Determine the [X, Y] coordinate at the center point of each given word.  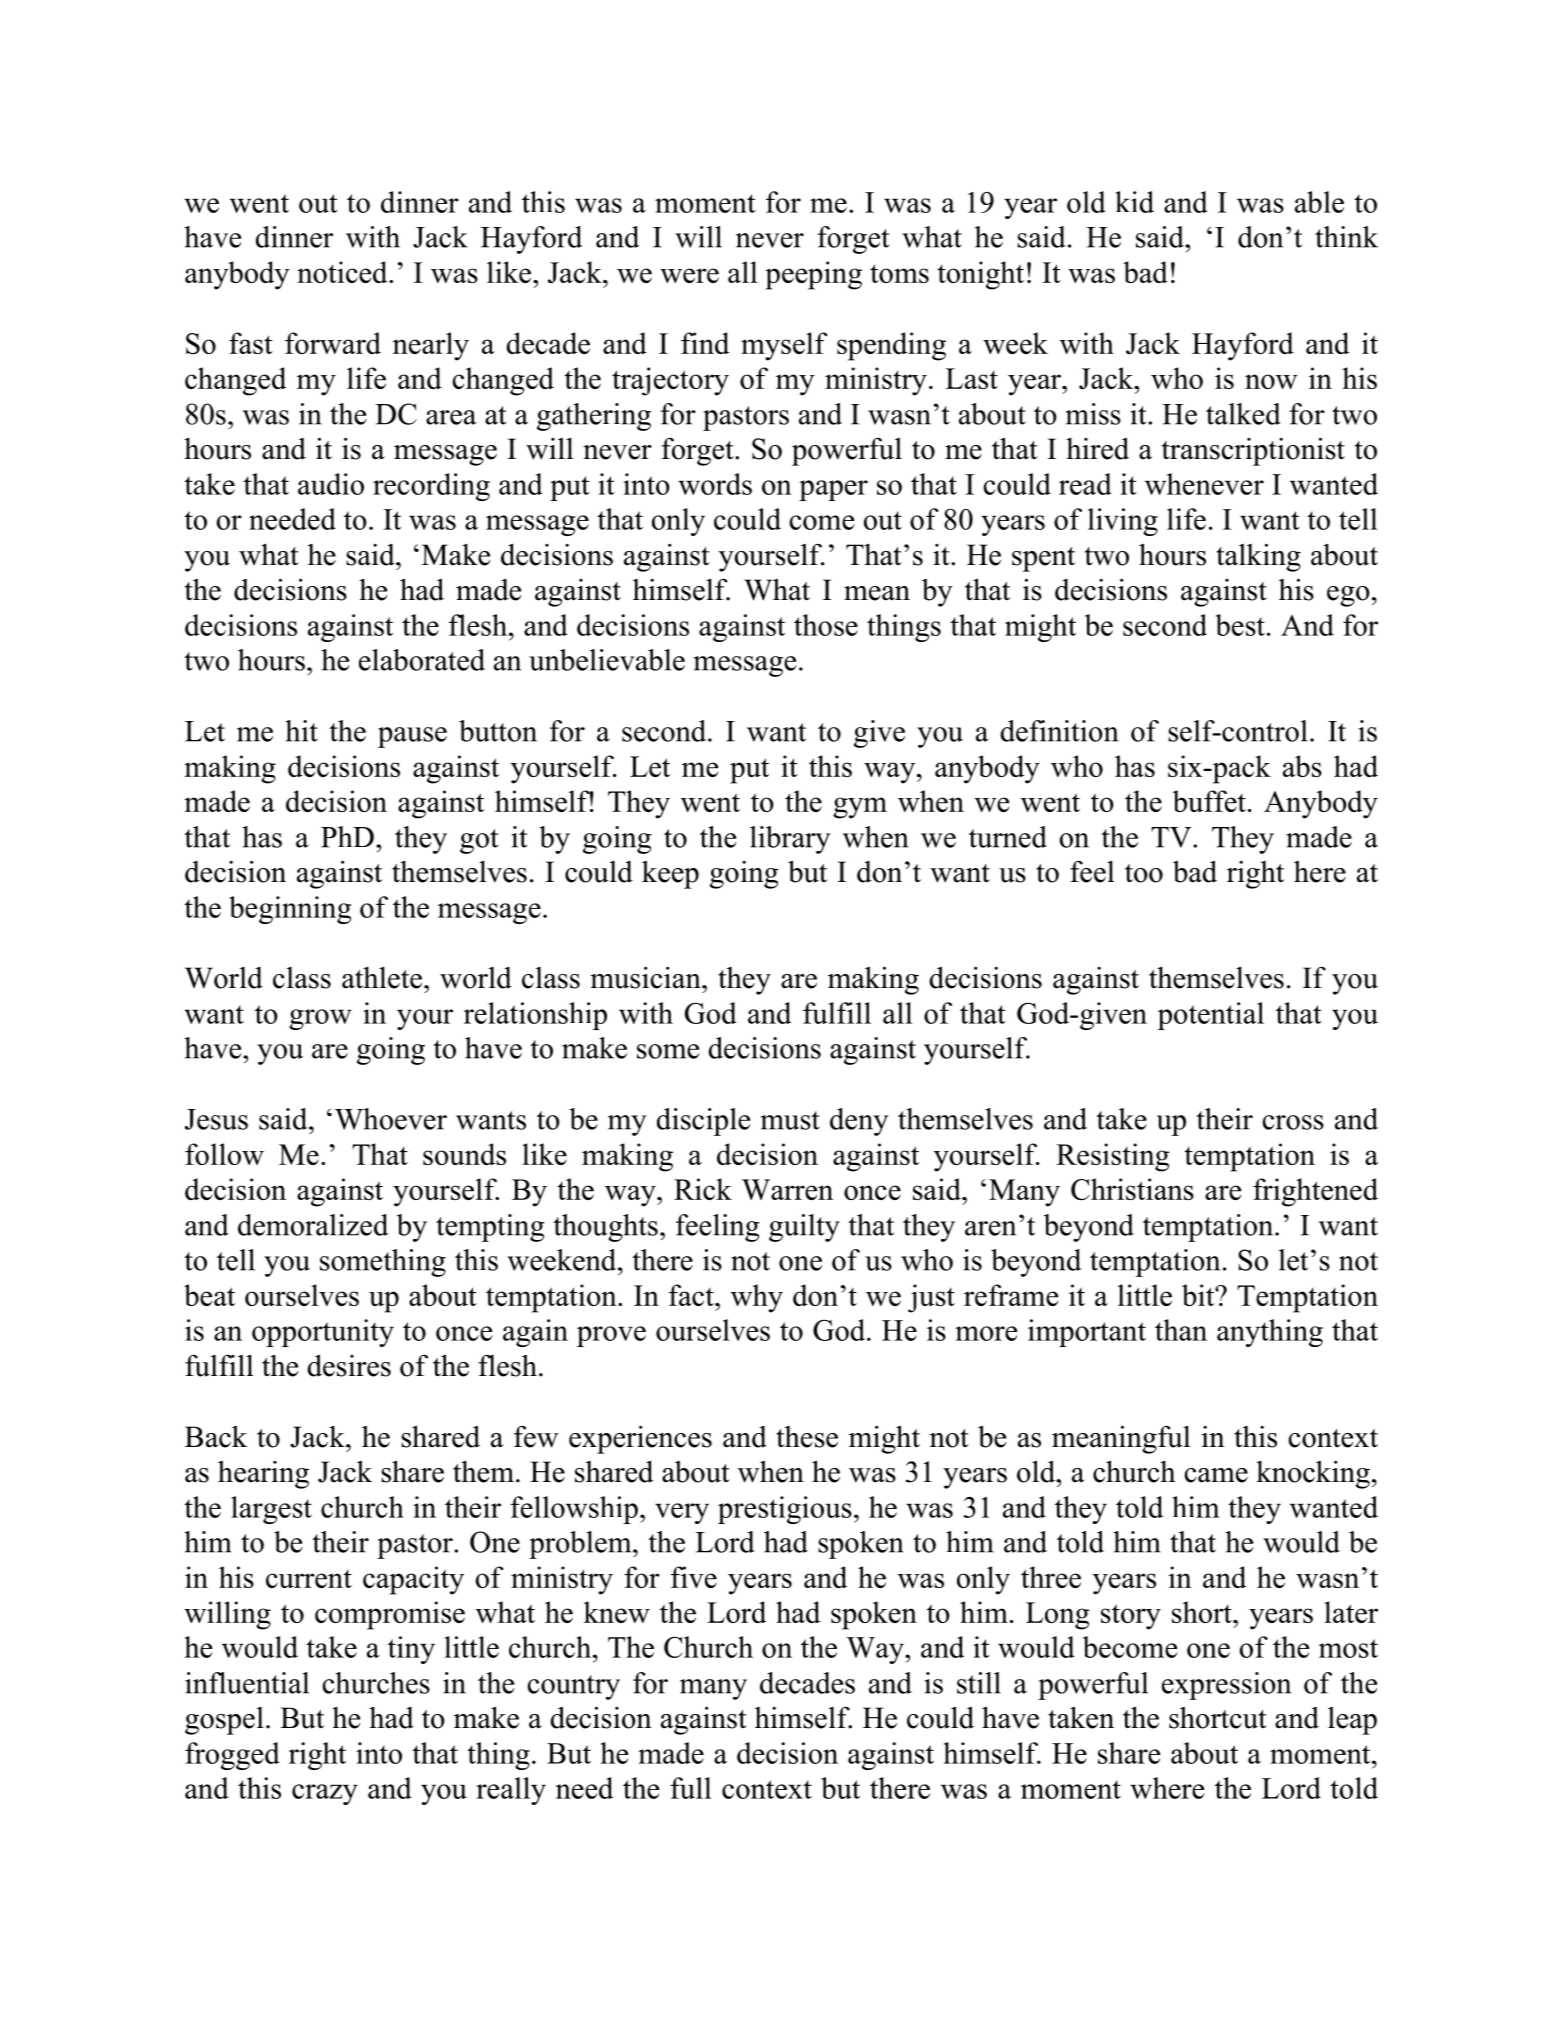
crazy [325, 1794]
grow [320, 1019]
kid [1134, 202]
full [690, 1788]
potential [1211, 1016]
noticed [343, 272]
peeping [813, 275]
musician [646, 977]
